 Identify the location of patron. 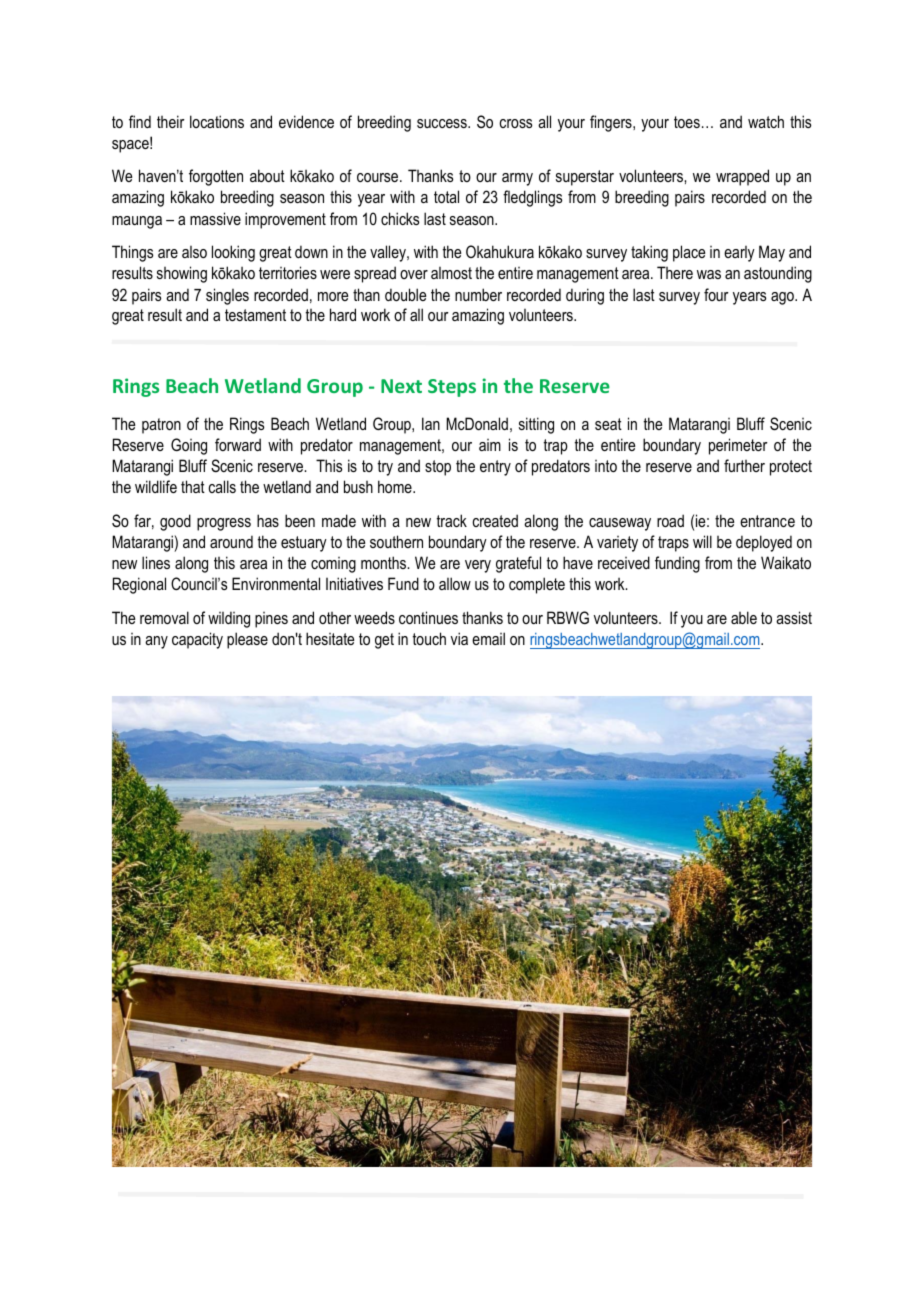
(161, 426).
